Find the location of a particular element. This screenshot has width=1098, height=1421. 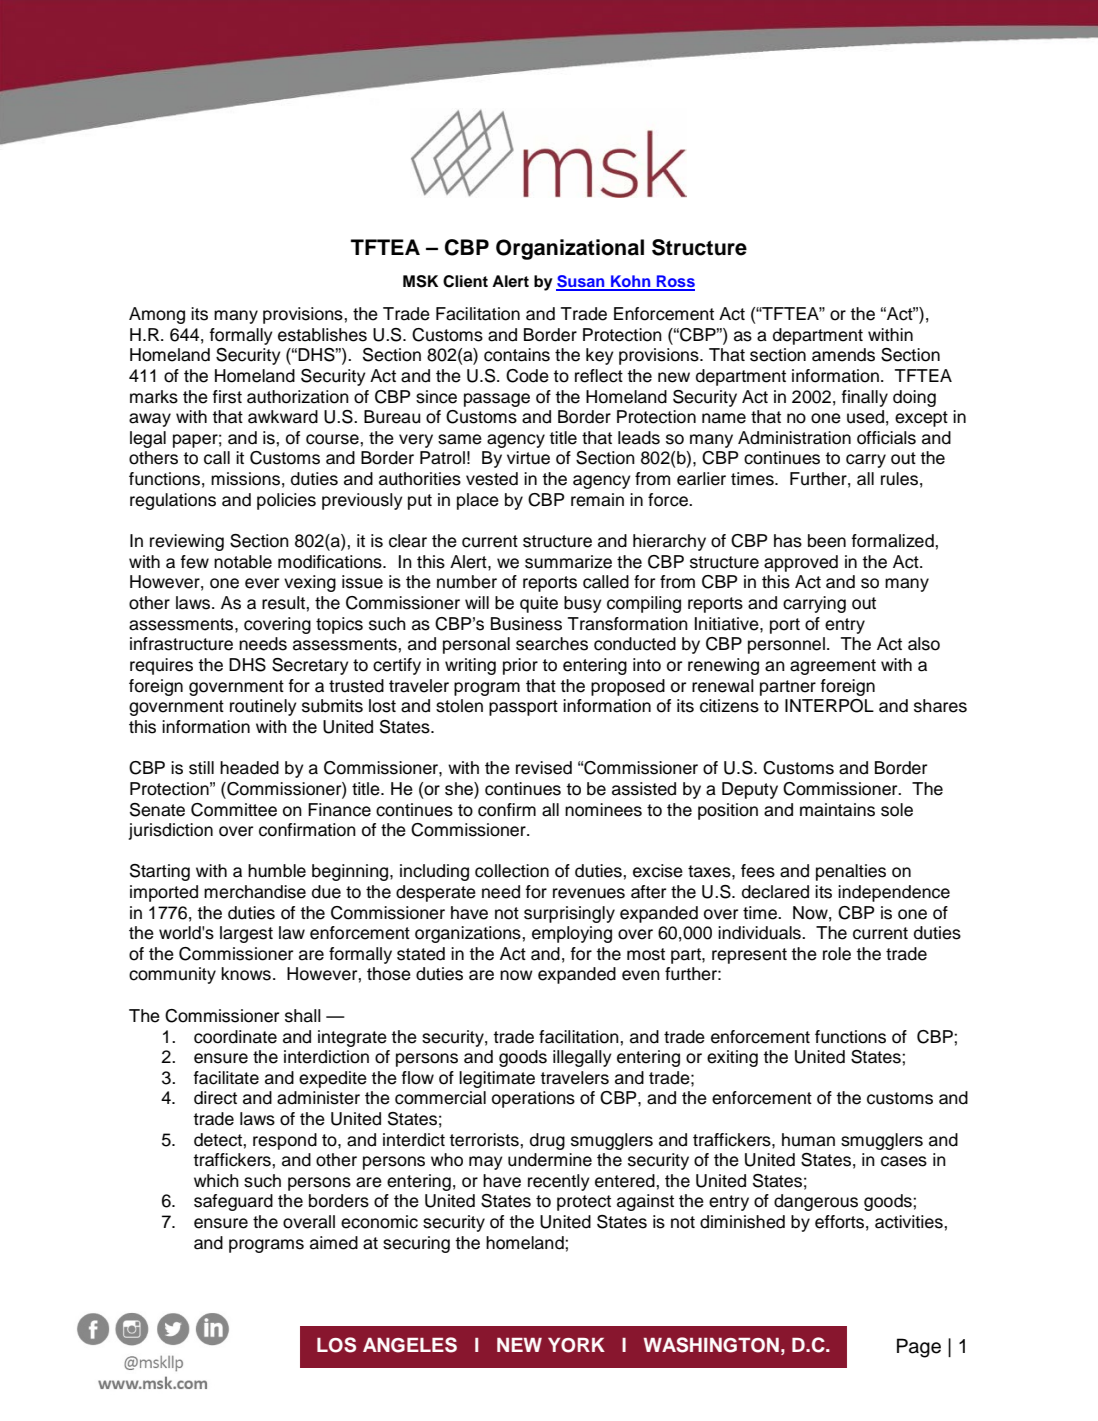

summarize is located at coordinates (568, 562).
